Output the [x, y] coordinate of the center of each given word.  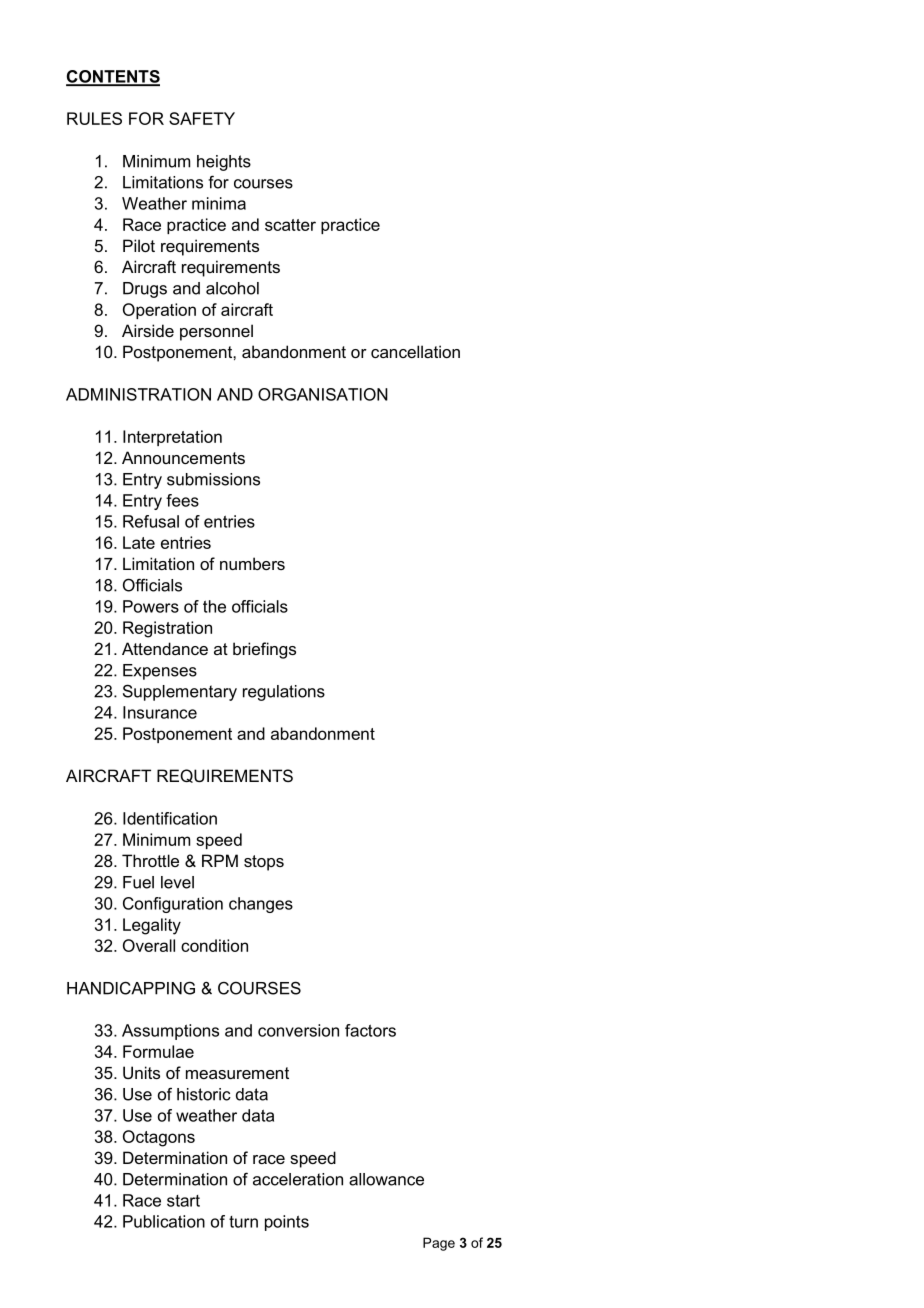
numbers [252, 563]
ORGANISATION [323, 394]
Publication [164, 1221]
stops [264, 863]
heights [224, 163]
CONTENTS [113, 77]
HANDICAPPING [131, 988]
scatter [290, 225]
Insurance [160, 712]
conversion [298, 1030]
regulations [284, 693]
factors [370, 1030]
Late [139, 542]
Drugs [145, 290]
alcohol [232, 288]
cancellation [415, 351]
